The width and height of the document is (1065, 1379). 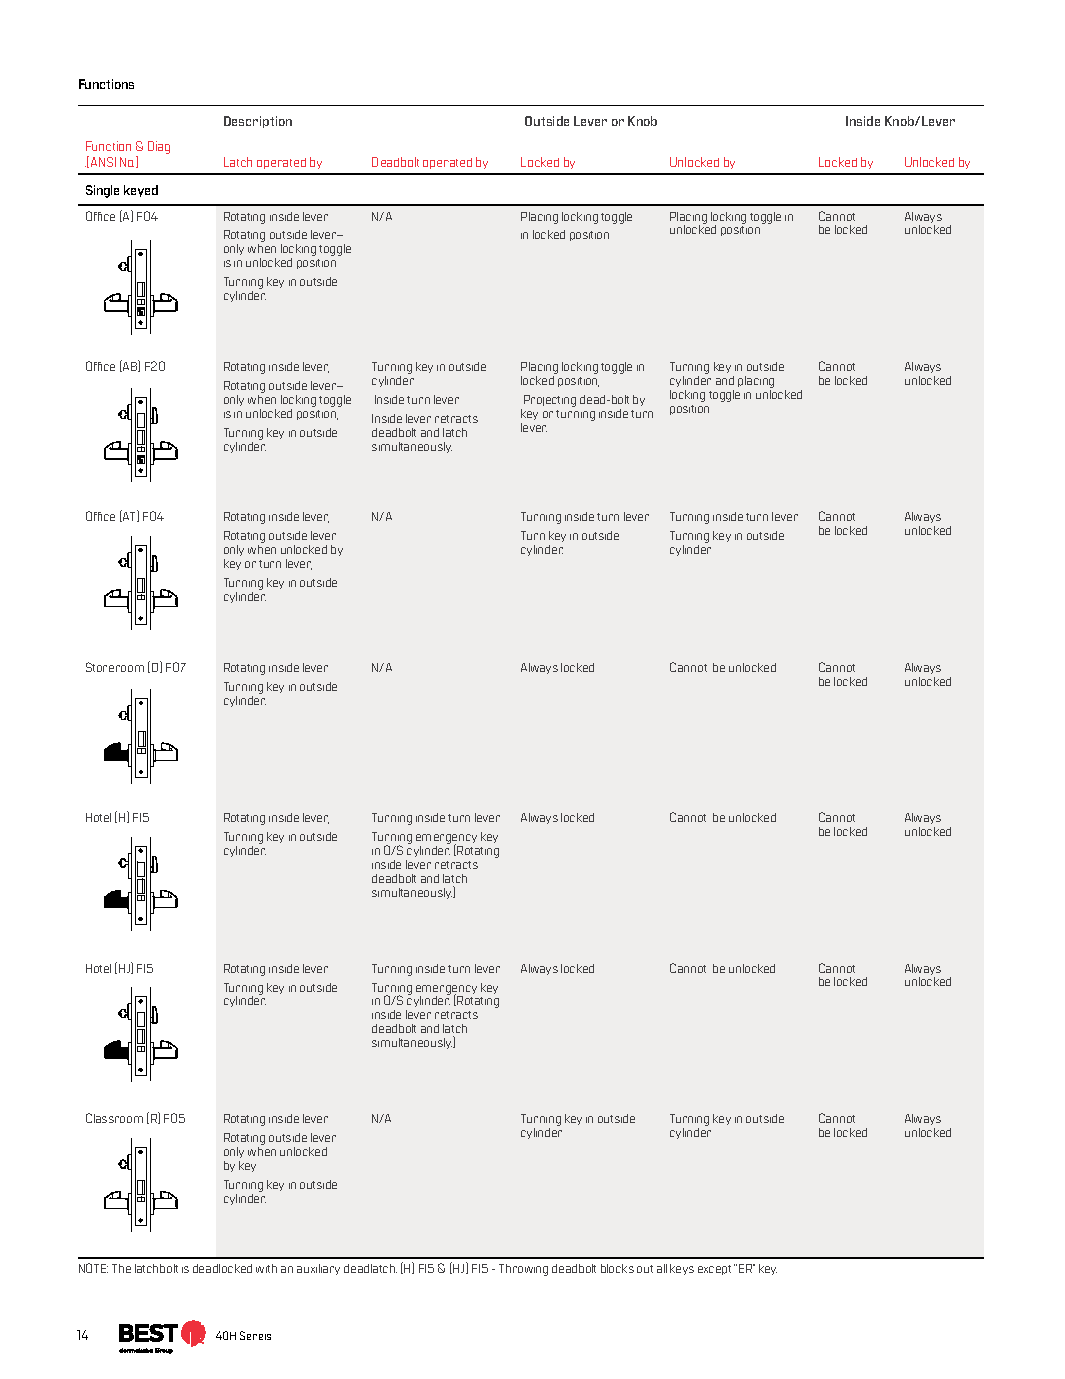 What do you see at coordinates (159, 147) in the document?
I see `Diag` at bounding box center [159, 147].
